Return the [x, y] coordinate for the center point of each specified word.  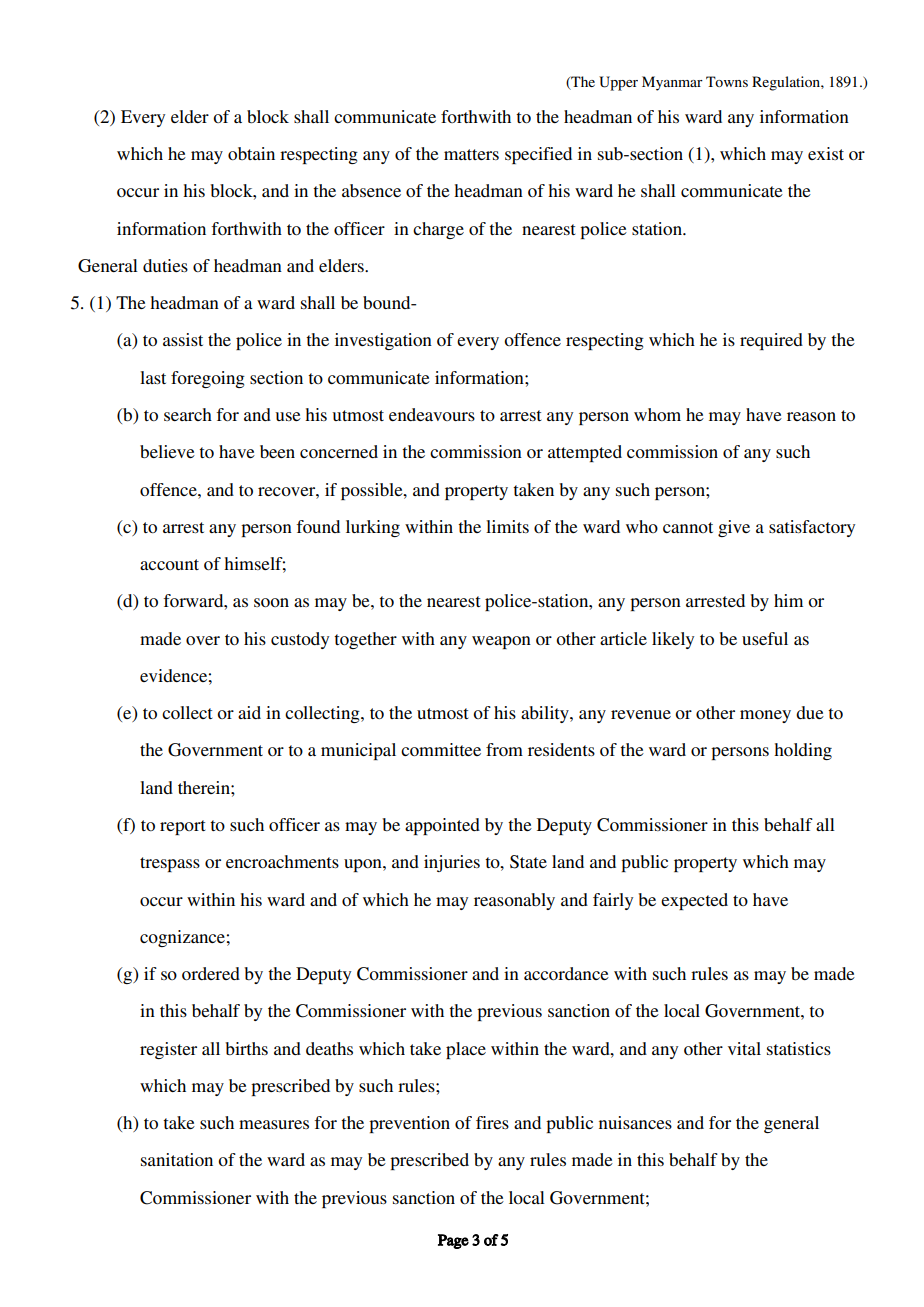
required [771, 341]
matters [471, 154]
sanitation [177, 1159]
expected [694, 901]
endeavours [432, 414]
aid [249, 712]
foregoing [208, 379]
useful [765, 638]
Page [453, 1241]
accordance [566, 973]
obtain [251, 153]
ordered [211, 973]
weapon [501, 642]
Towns [727, 81]
